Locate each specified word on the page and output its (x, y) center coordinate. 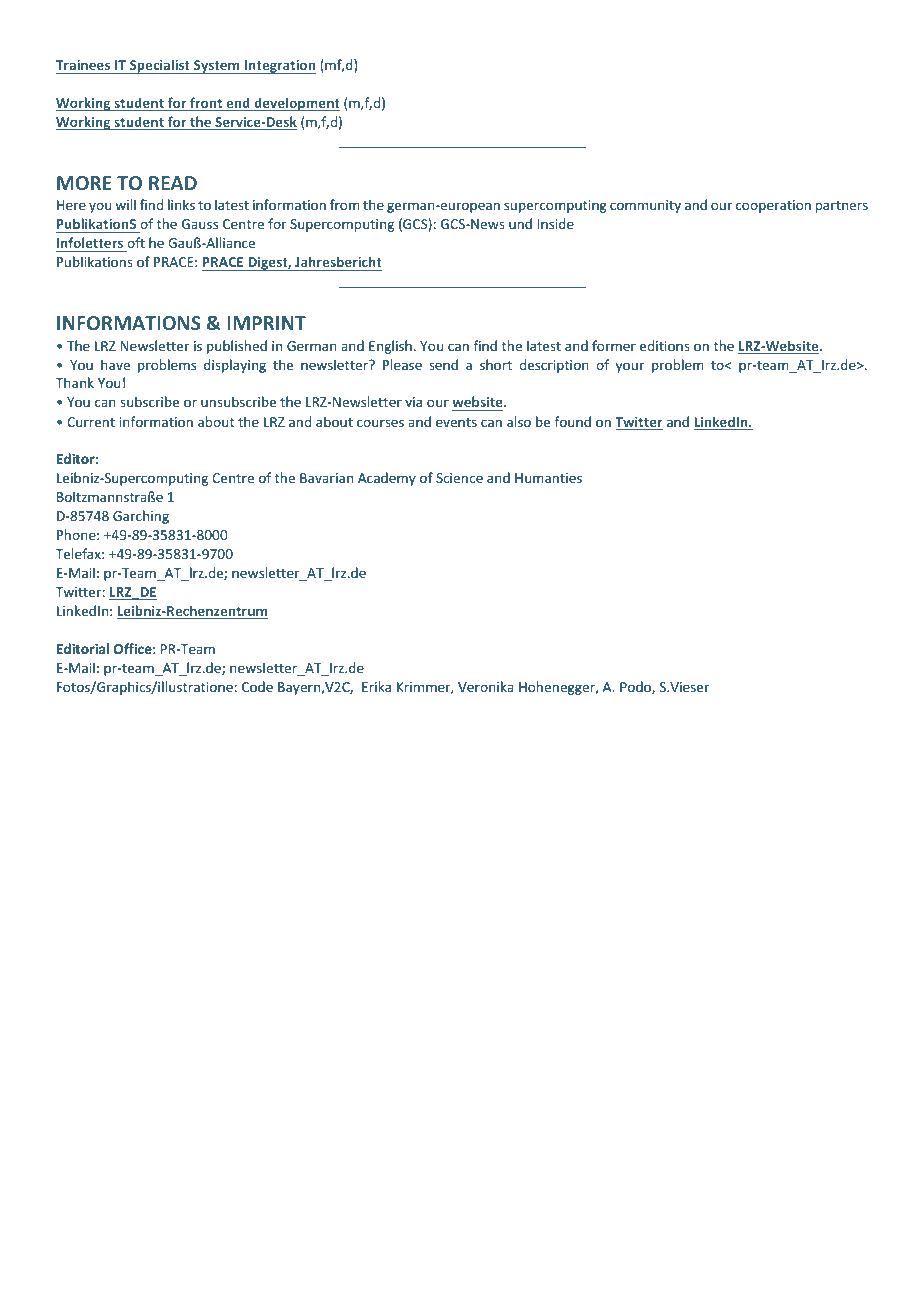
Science (459, 478)
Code (257, 686)
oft (136, 242)
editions (665, 345)
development (296, 104)
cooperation (773, 206)
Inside (556, 223)
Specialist (160, 66)
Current (91, 422)
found (573, 421)
